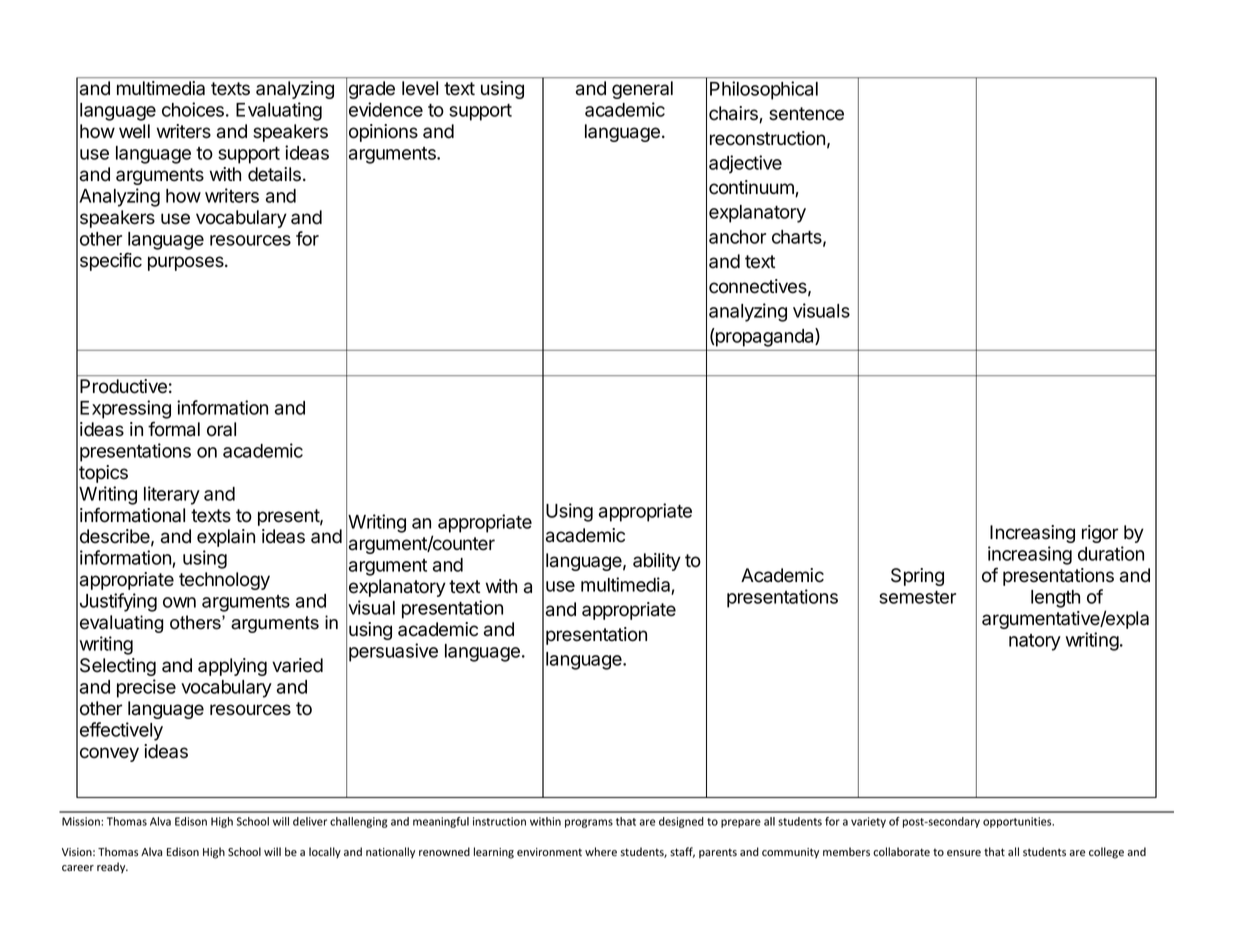 The image size is (1233, 952). Describe the element at coordinates (806, 114) in the screenshot. I see `sentence` at that location.
